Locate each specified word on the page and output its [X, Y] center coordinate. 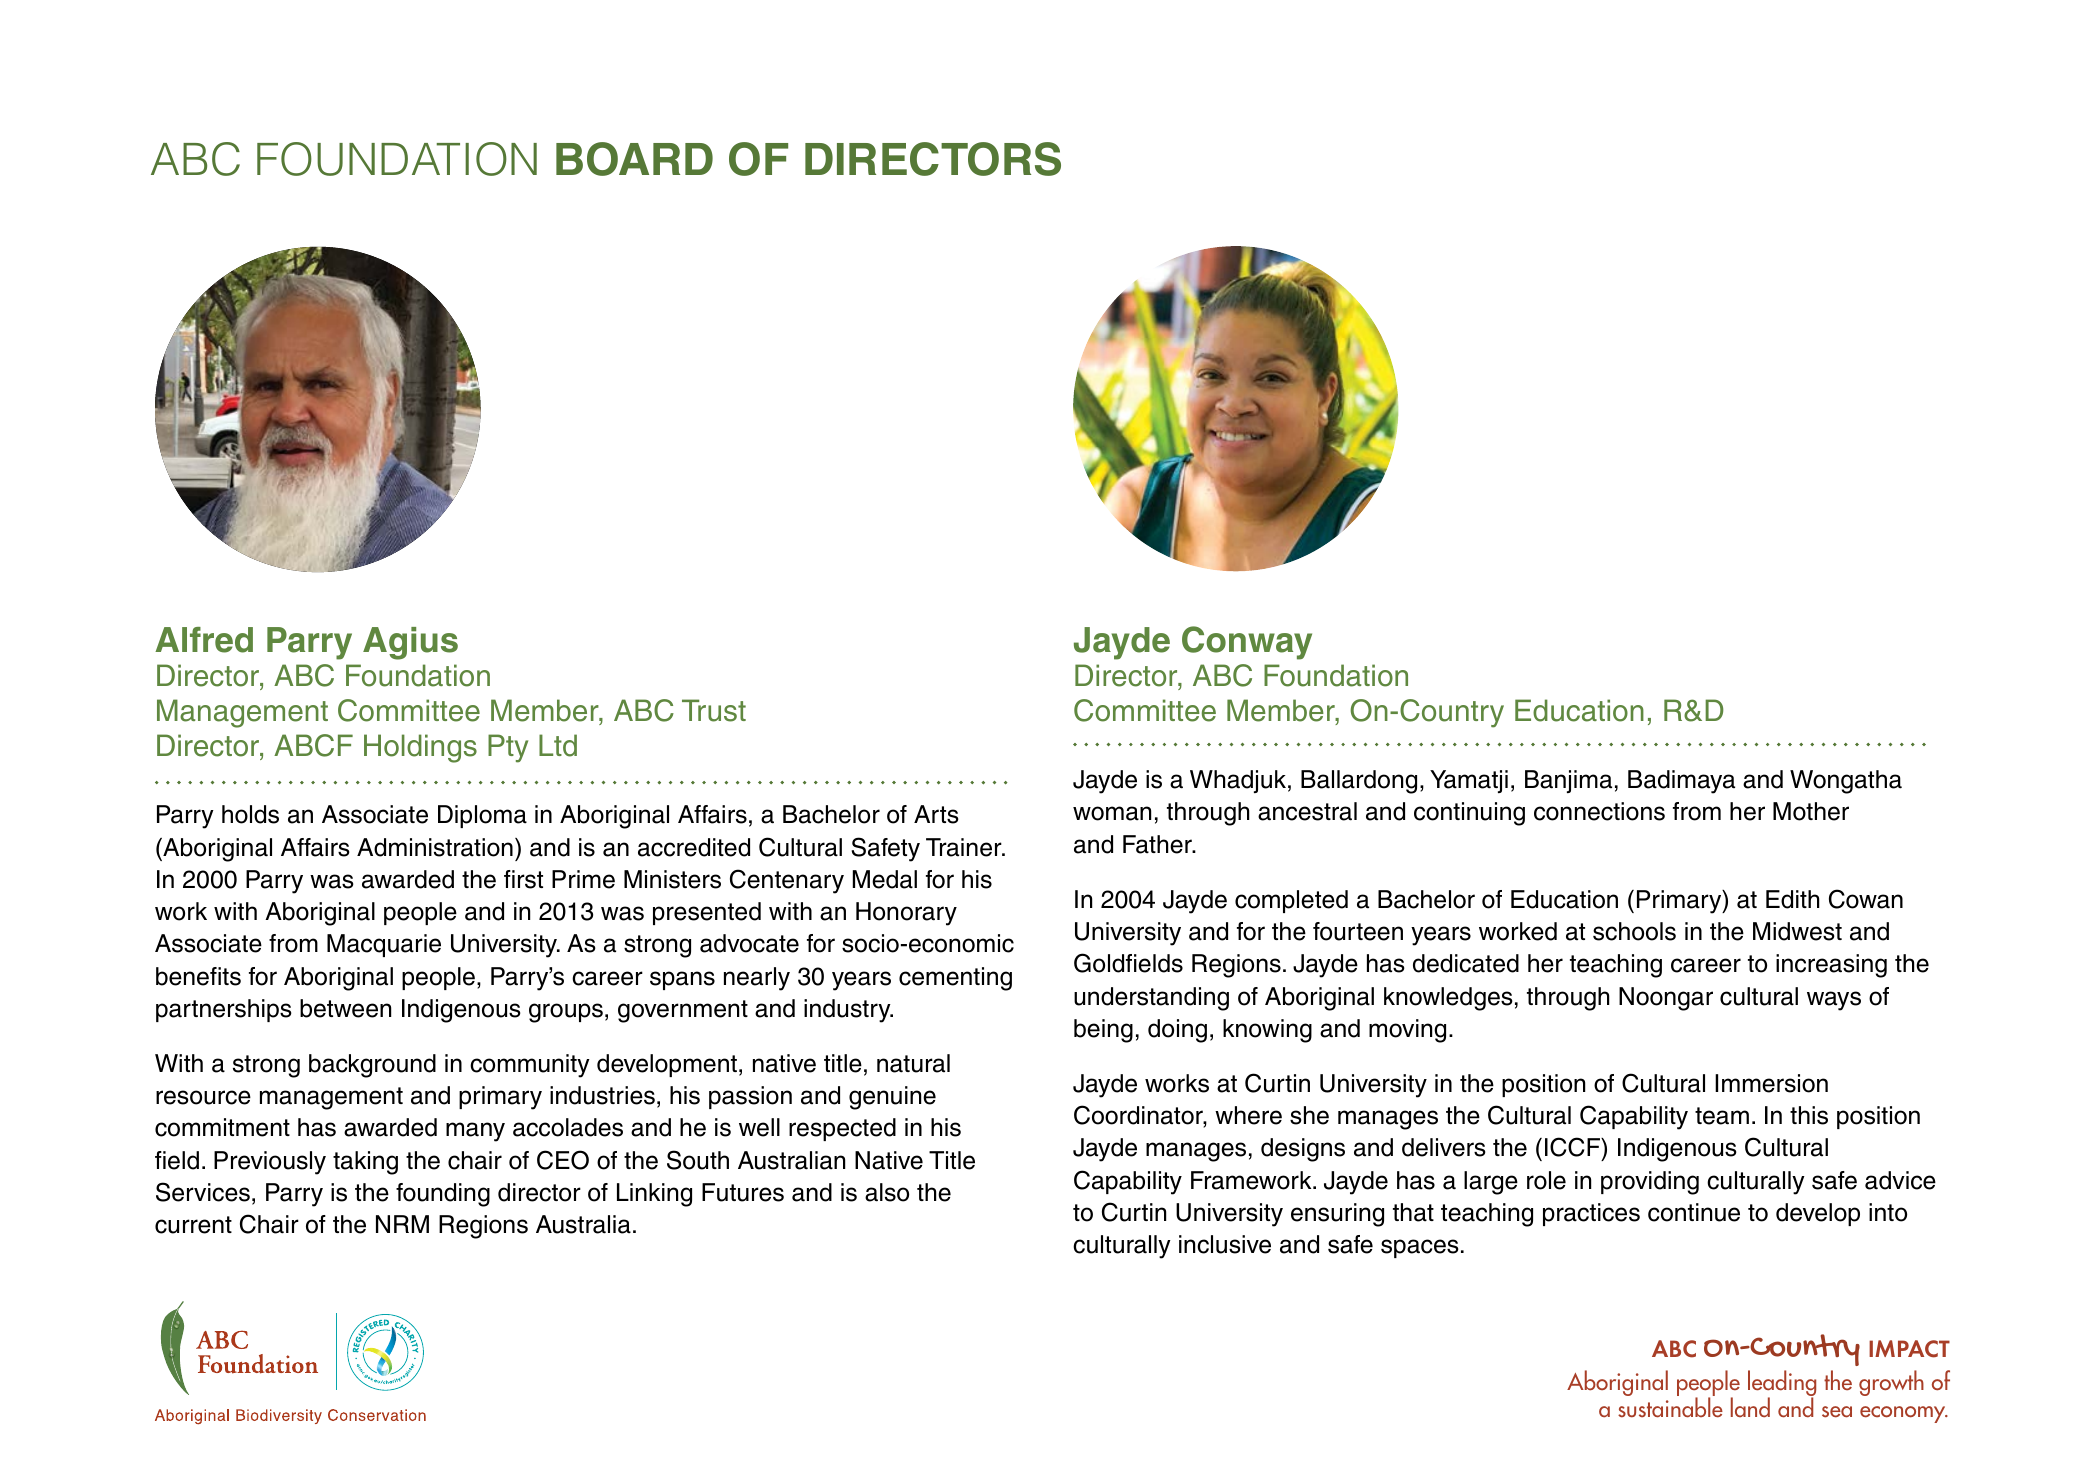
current [193, 1225]
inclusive [1225, 1244]
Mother [1811, 811]
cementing [955, 979]
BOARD [634, 159]
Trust [714, 710]
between [345, 1008]
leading [1782, 1384]
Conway [1247, 643]
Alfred [204, 640]
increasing [1831, 966]
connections [1599, 811]
